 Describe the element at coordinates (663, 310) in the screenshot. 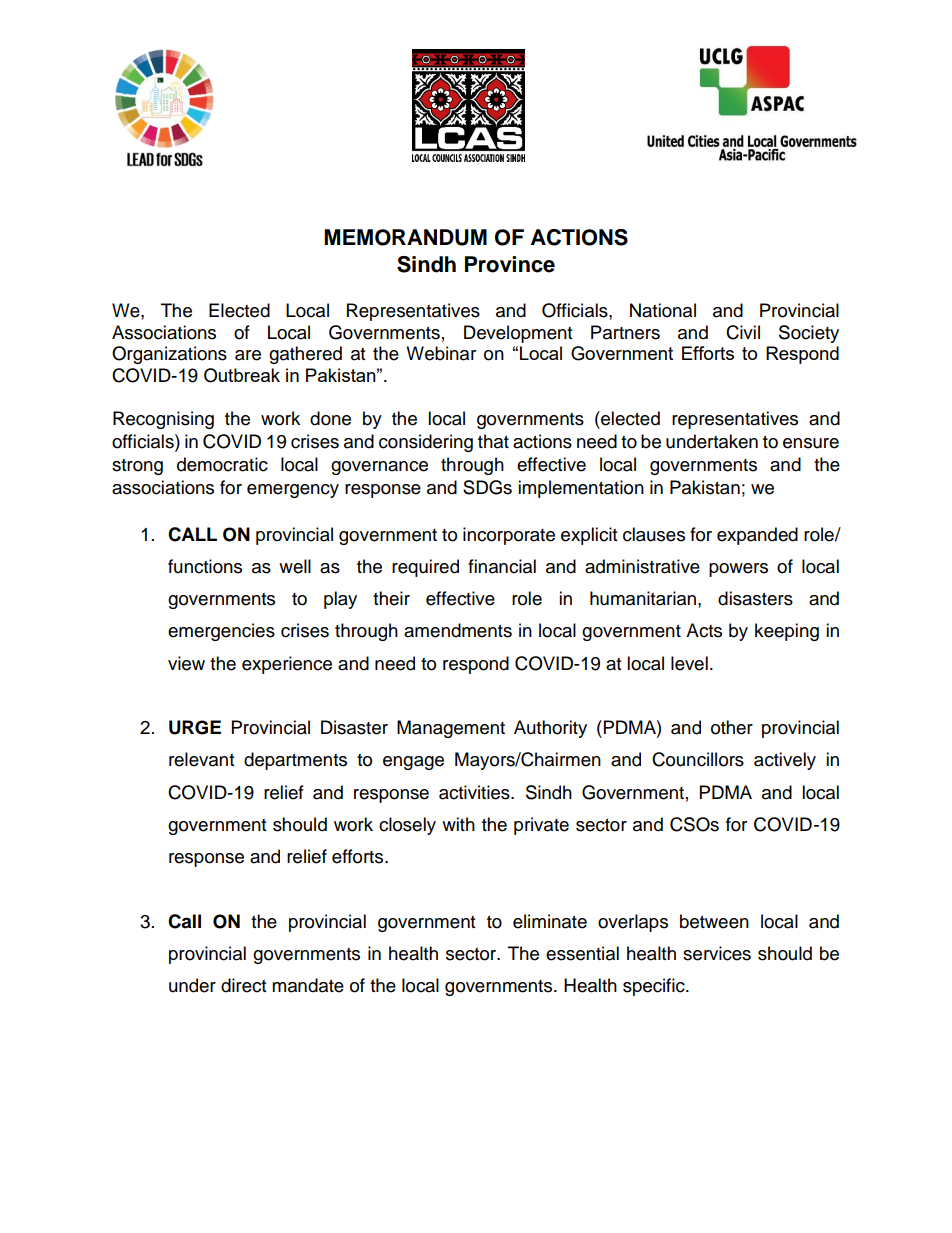

I see `National` at that location.
